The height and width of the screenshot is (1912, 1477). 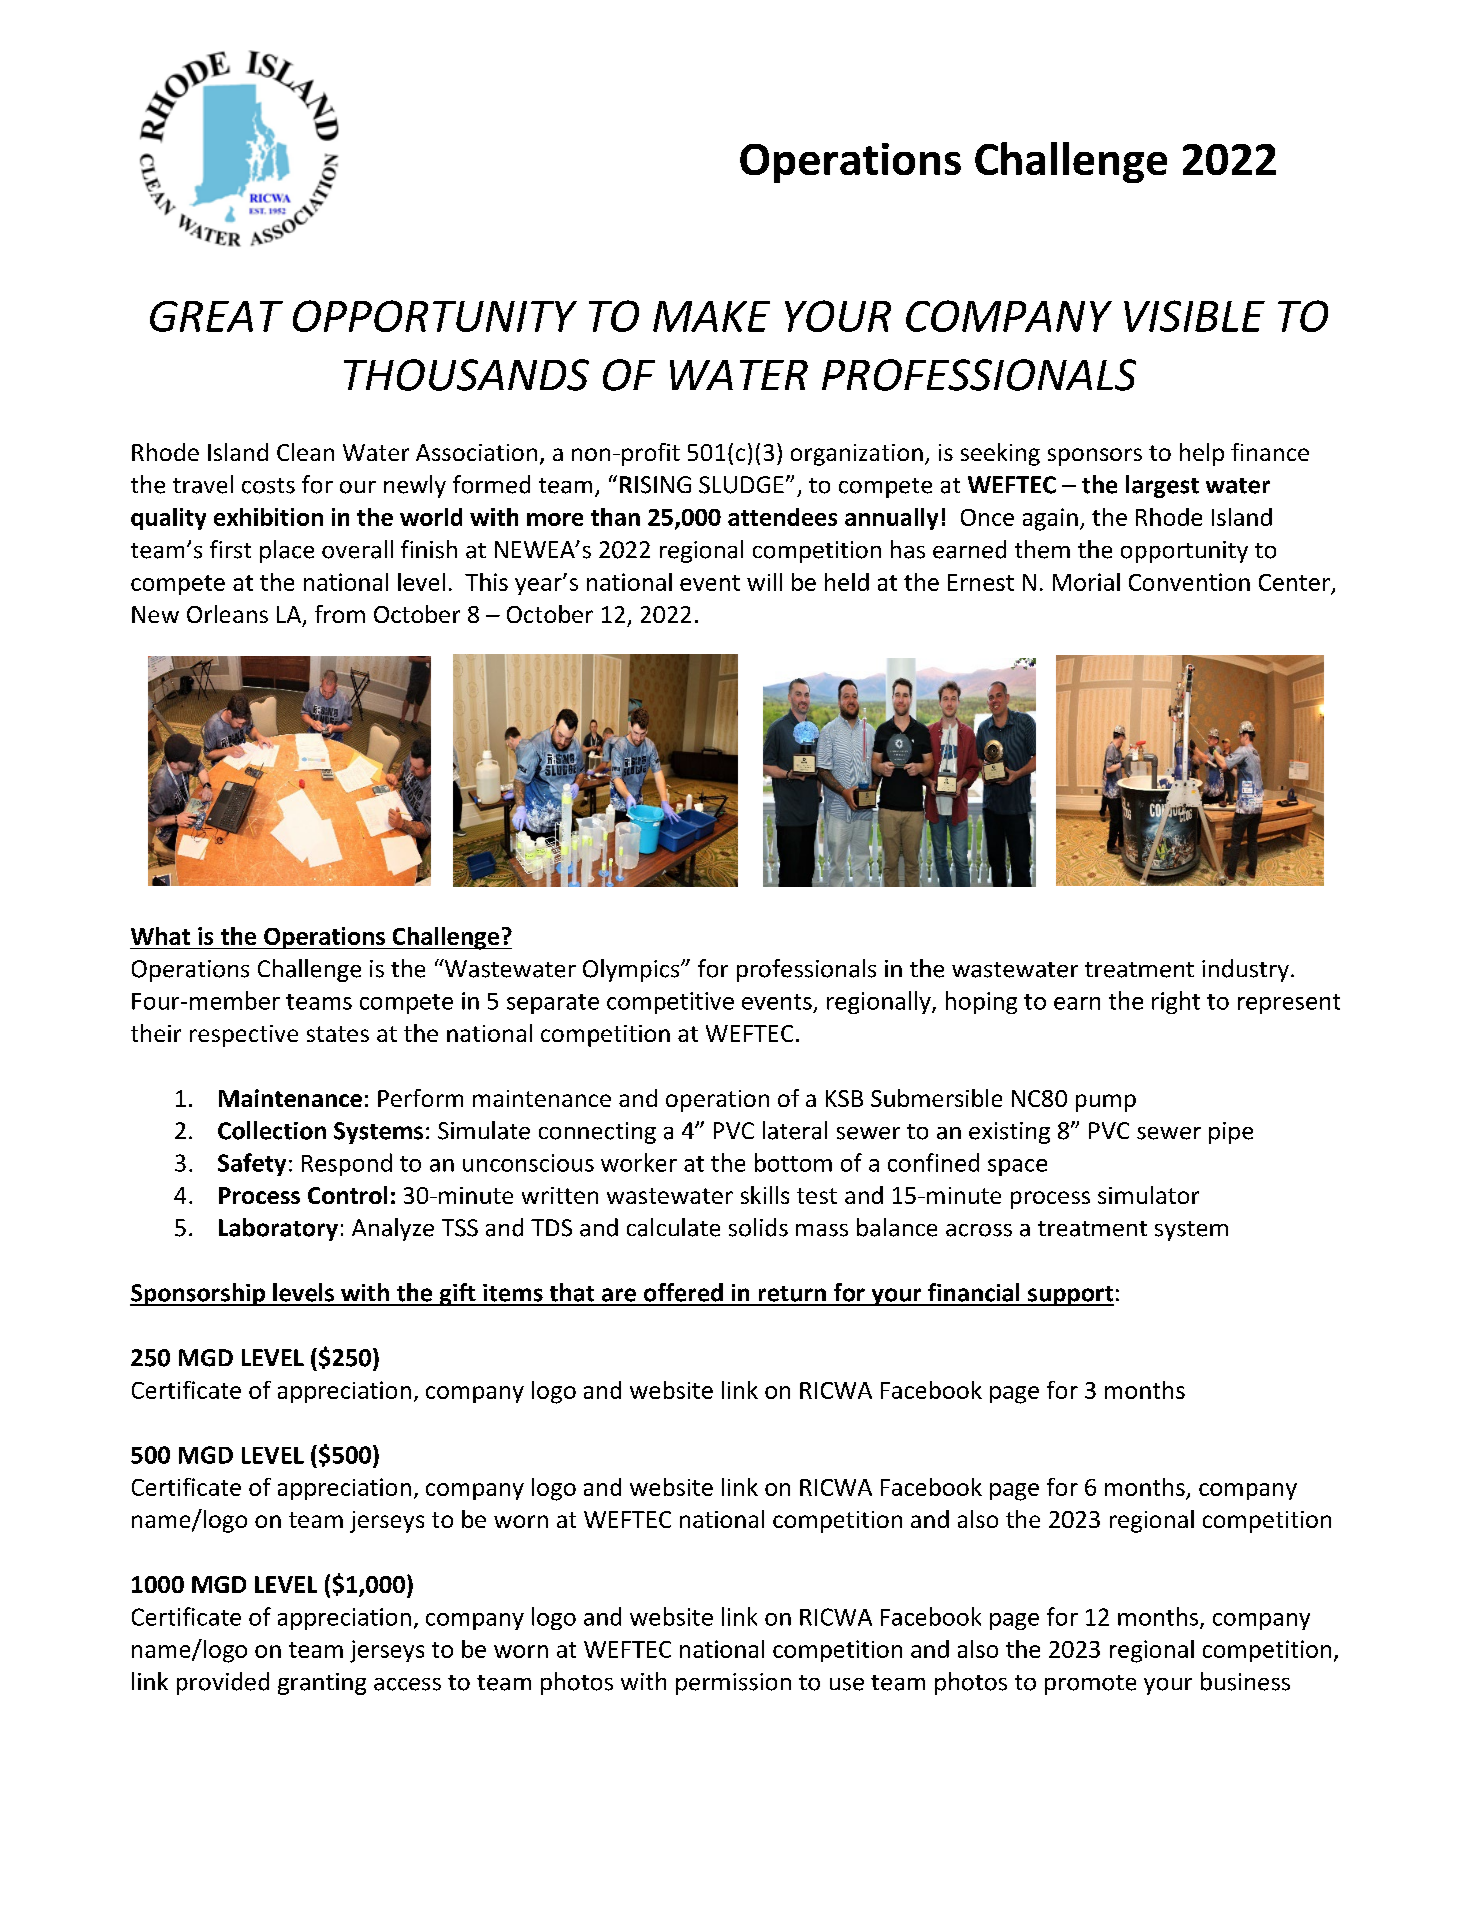 I want to click on states, so click(x=338, y=1034).
